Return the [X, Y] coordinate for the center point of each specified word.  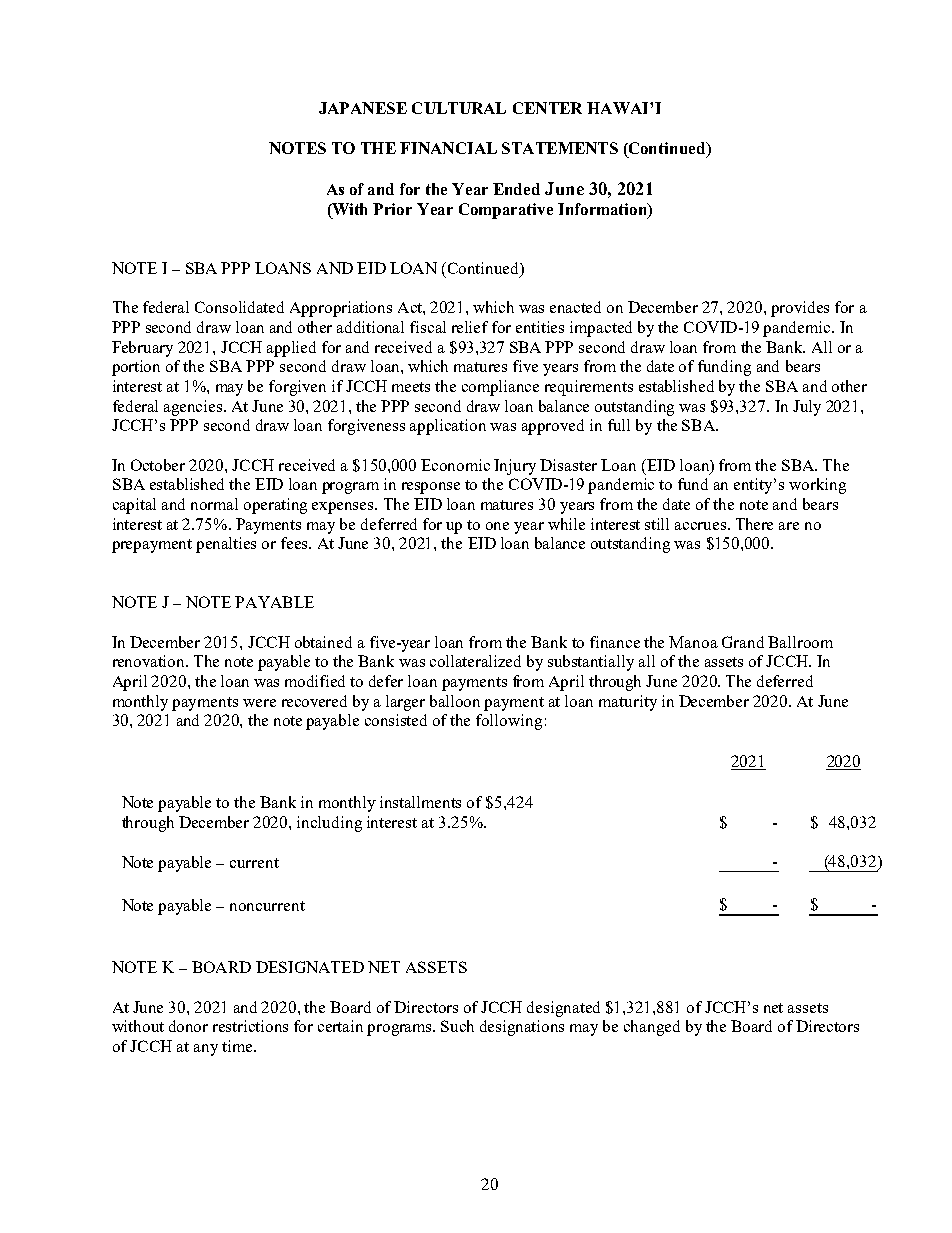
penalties [226, 545]
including [329, 824]
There [754, 524]
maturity [628, 703]
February [142, 349]
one [497, 526]
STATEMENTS [560, 148]
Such [457, 1026]
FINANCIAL [448, 148]
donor [188, 1026]
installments [420, 802]
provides [800, 309]
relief [470, 327]
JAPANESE [363, 108]
